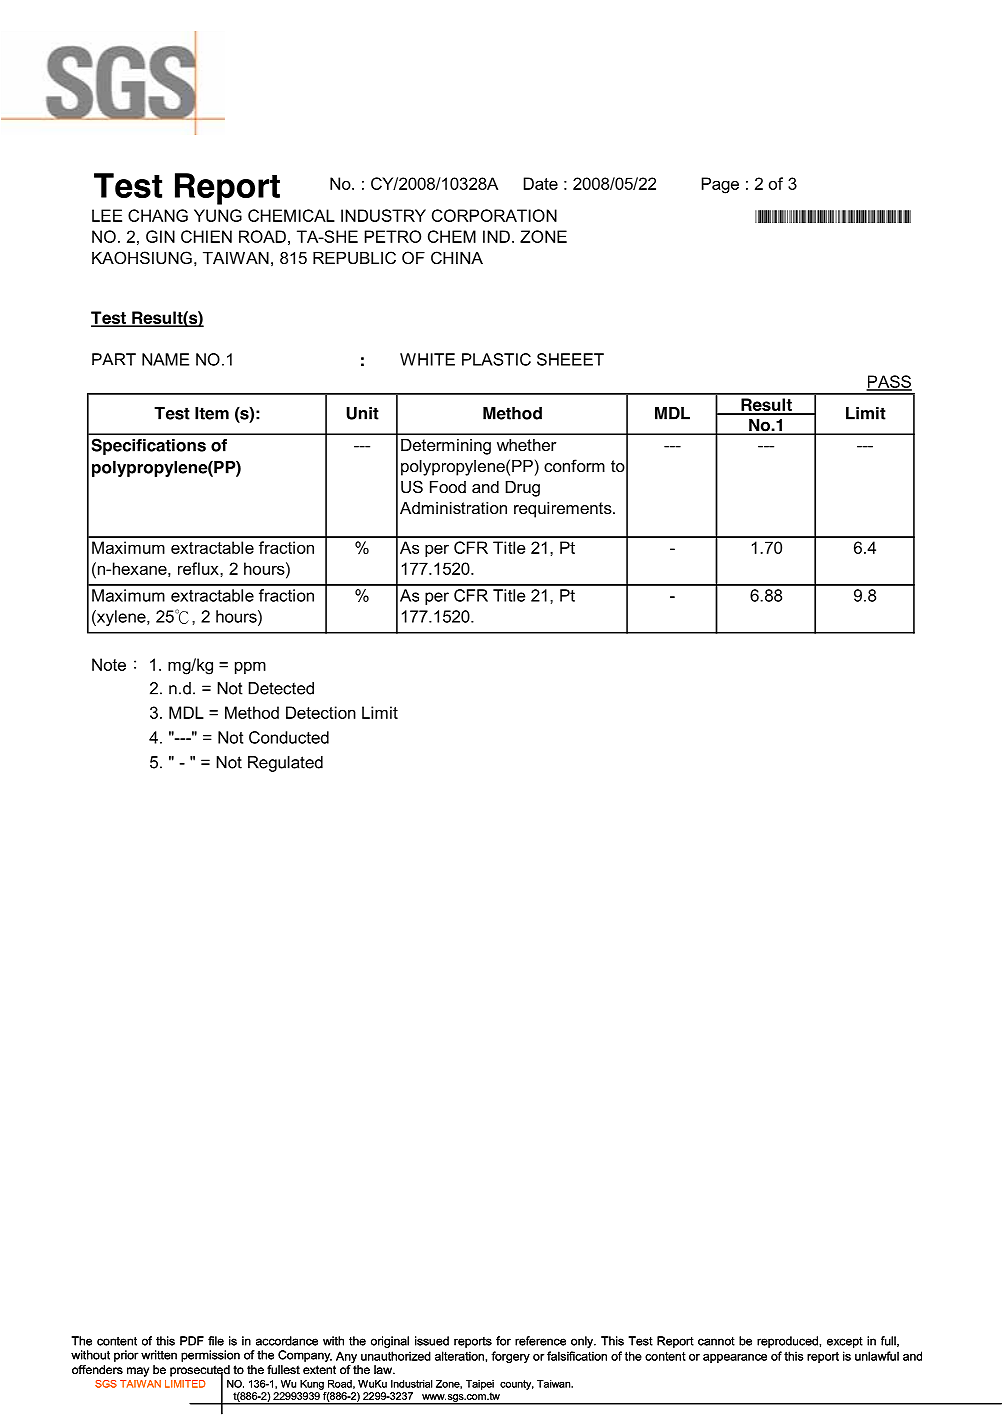  What do you see at coordinates (496, 359) in the screenshot?
I see `PLASTIC` at bounding box center [496, 359].
